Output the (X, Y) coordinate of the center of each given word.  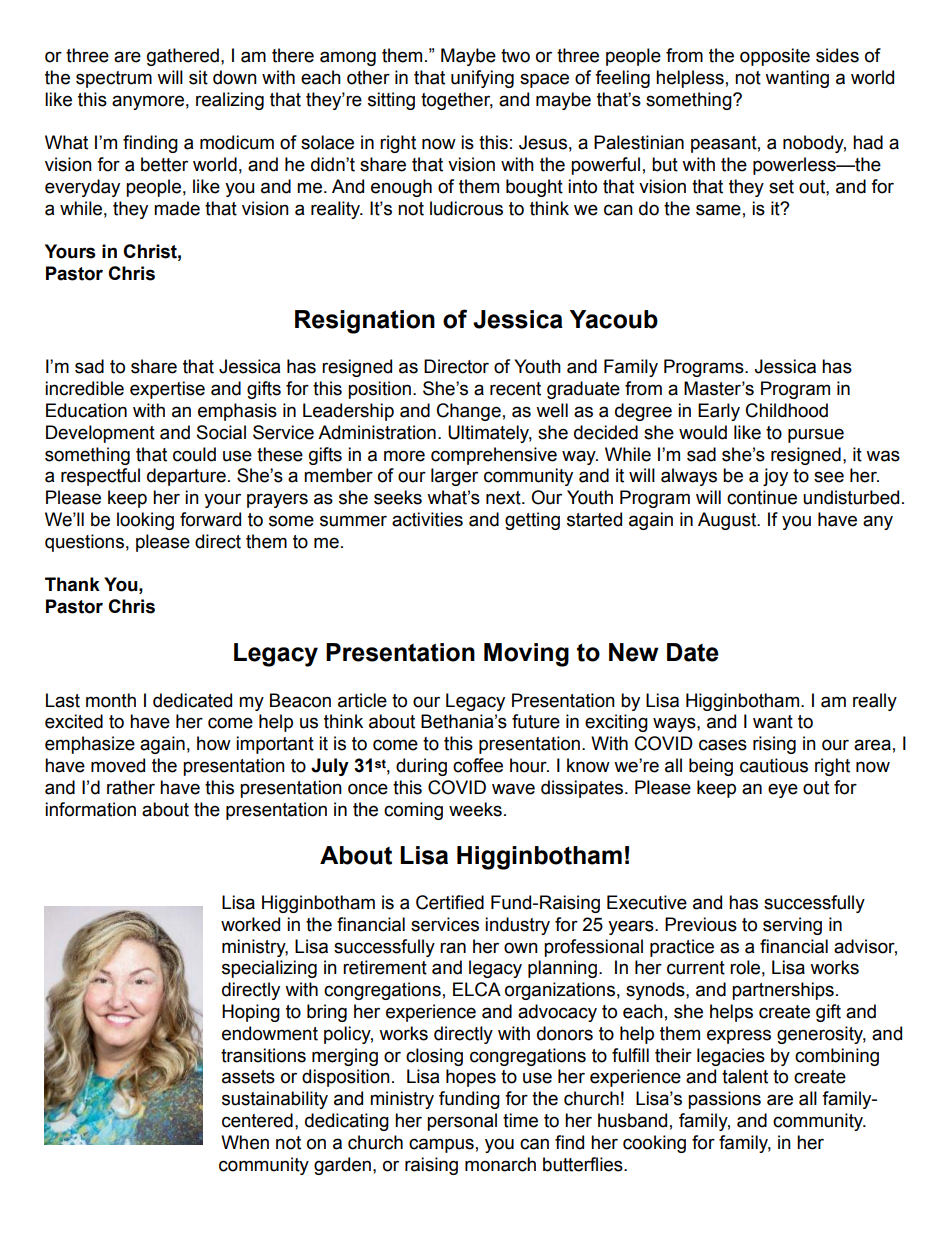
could (194, 454)
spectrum (114, 79)
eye (783, 790)
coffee (478, 765)
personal (462, 1122)
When (245, 1142)
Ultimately (490, 434)
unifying (482, 79)
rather (131, 787)
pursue (816, 435)
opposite (775, 57)
